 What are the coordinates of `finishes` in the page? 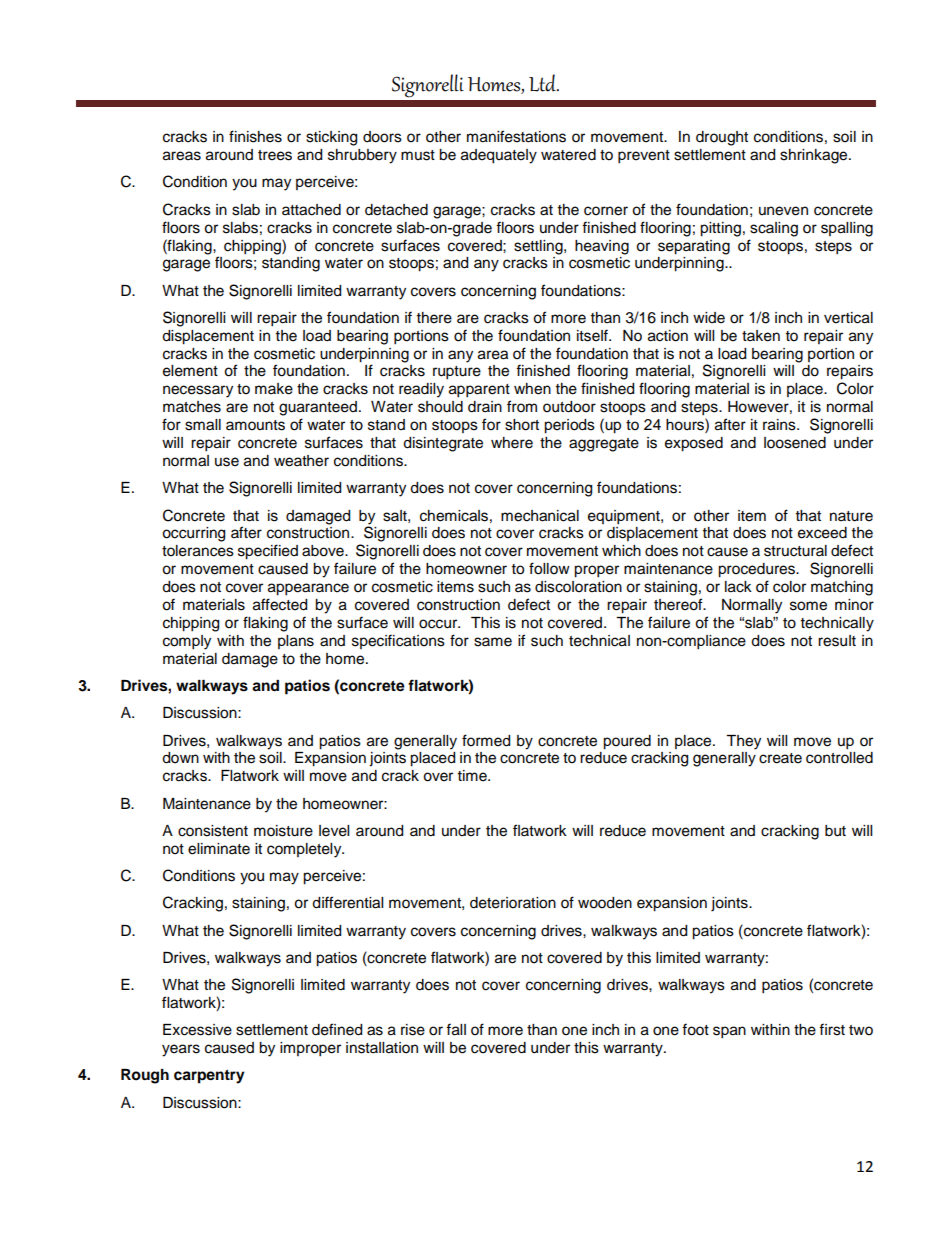 It's located at (255, 136).
